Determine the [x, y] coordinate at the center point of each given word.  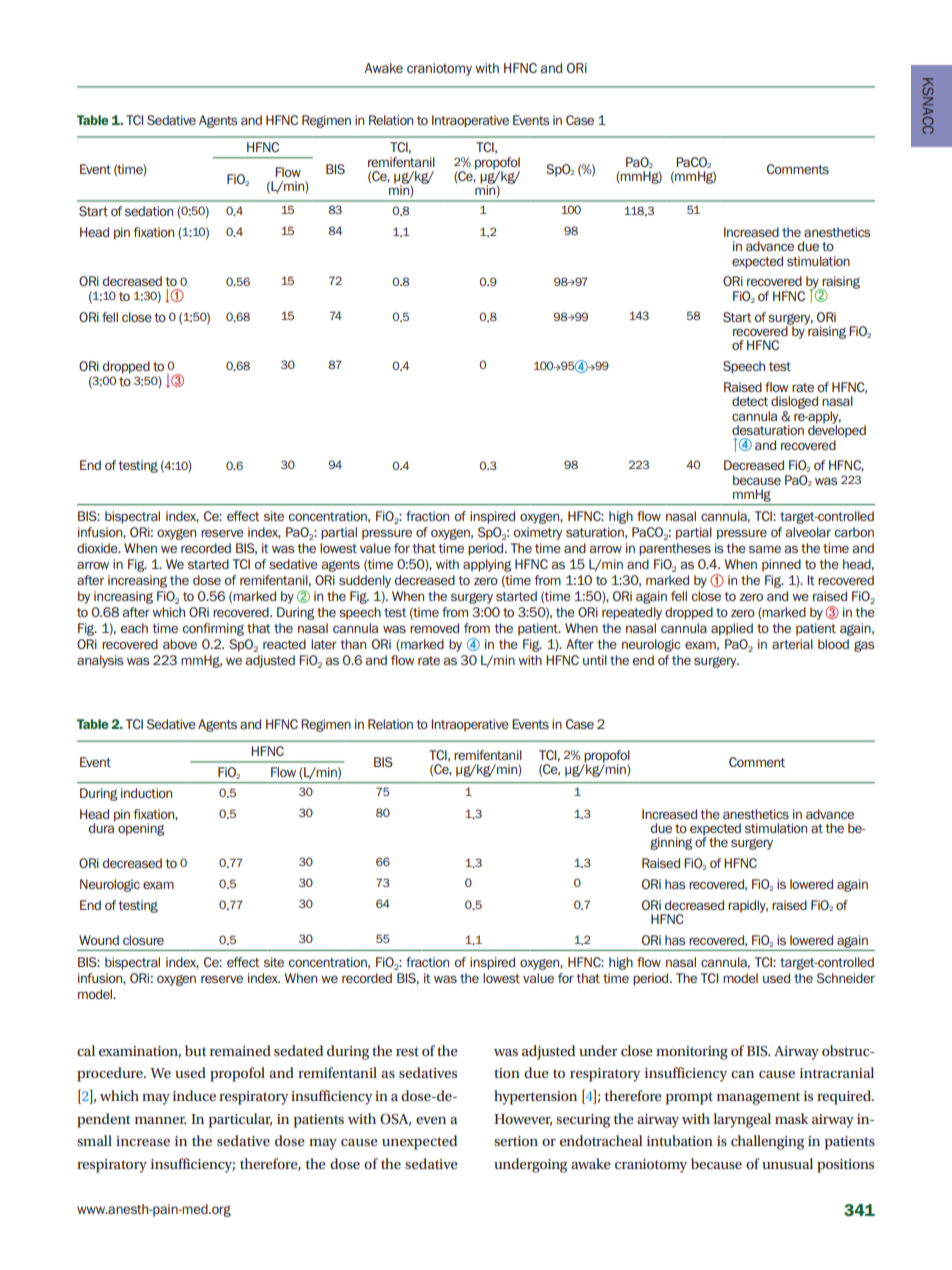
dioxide [98, 548]
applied [732, 629]
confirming [213, 629]
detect [750, 401]
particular [240, 1120]
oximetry [538, 533]
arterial [792, 644]
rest [407, 1051]
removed [434, 628]
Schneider [846, 978]
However [523, 1120]
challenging [767, 1142]
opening [141, 829]
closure [143, 940]
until [595, 660]
